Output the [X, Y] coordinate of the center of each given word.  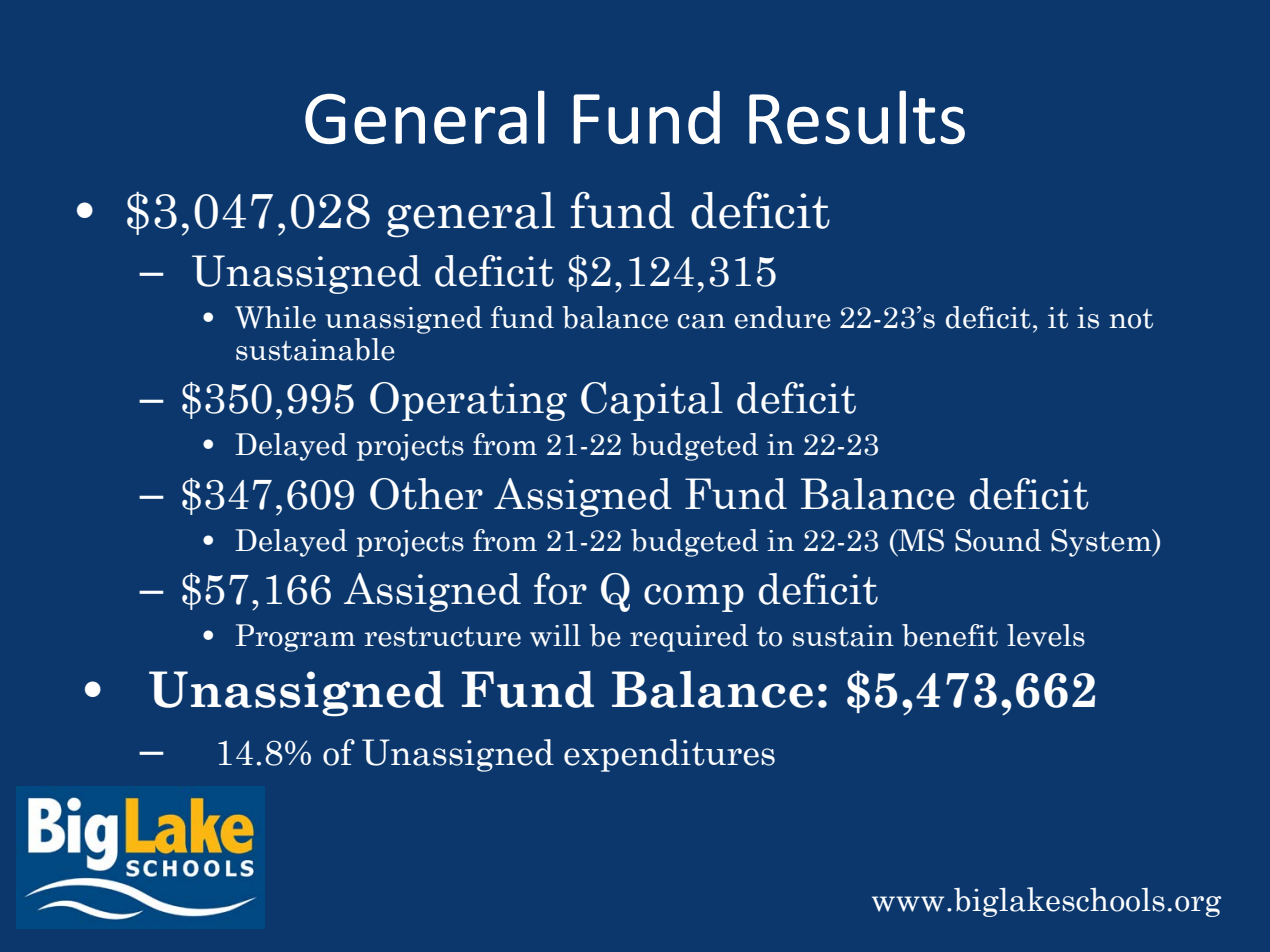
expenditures [669, 755]
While [275, 317]
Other [426, 494]
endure [783, 317]
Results [857, 117]
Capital [652, 401]
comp [694, 598]
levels [1046, 635]
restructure [442, 637]
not [1131, 319]
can [701, 321]
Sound [998, 540]
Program [295, 638]
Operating [468, 401]
